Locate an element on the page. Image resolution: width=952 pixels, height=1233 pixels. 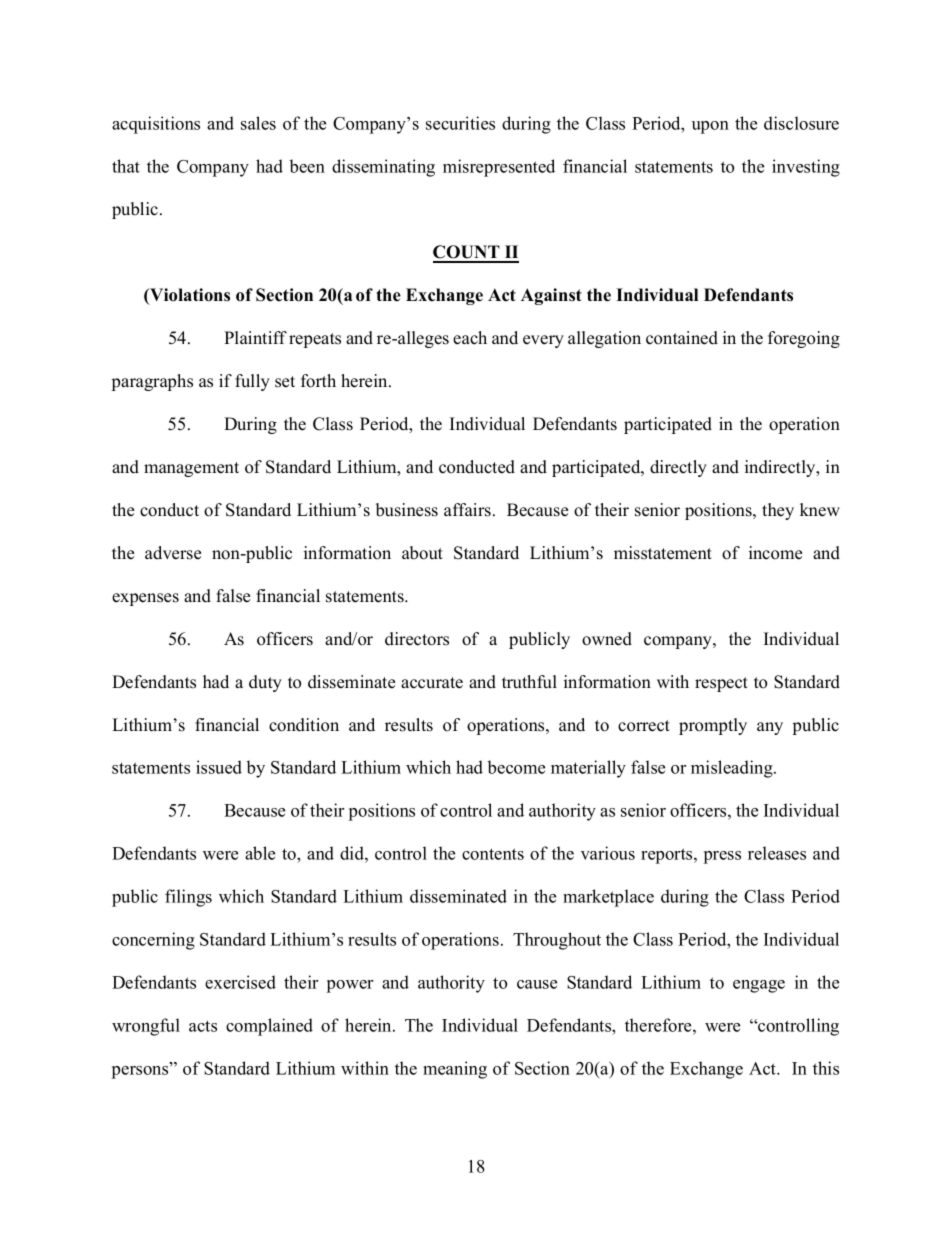
misrepresented is located at coordinates (499, 168).
